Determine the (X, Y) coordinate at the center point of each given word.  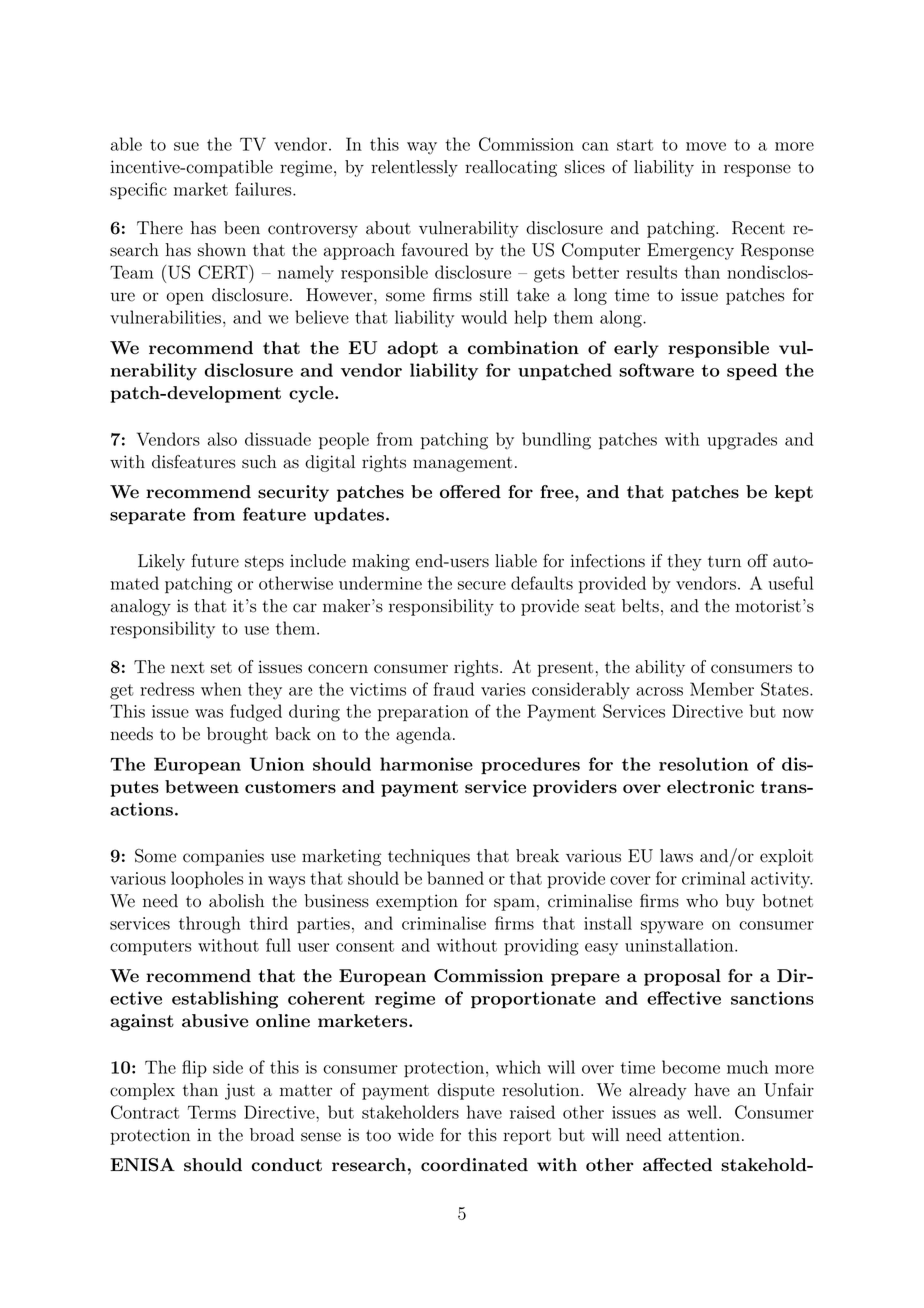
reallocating (511, 168)
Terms (212, 1112)
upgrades (742, 441)
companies (223, 857)
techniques (429, 857)
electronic (710, 787)
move (706, 146)
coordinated (474, 1165)
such (259, 462)
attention (704, 1135)
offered (470, 492)
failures (264, 189)
